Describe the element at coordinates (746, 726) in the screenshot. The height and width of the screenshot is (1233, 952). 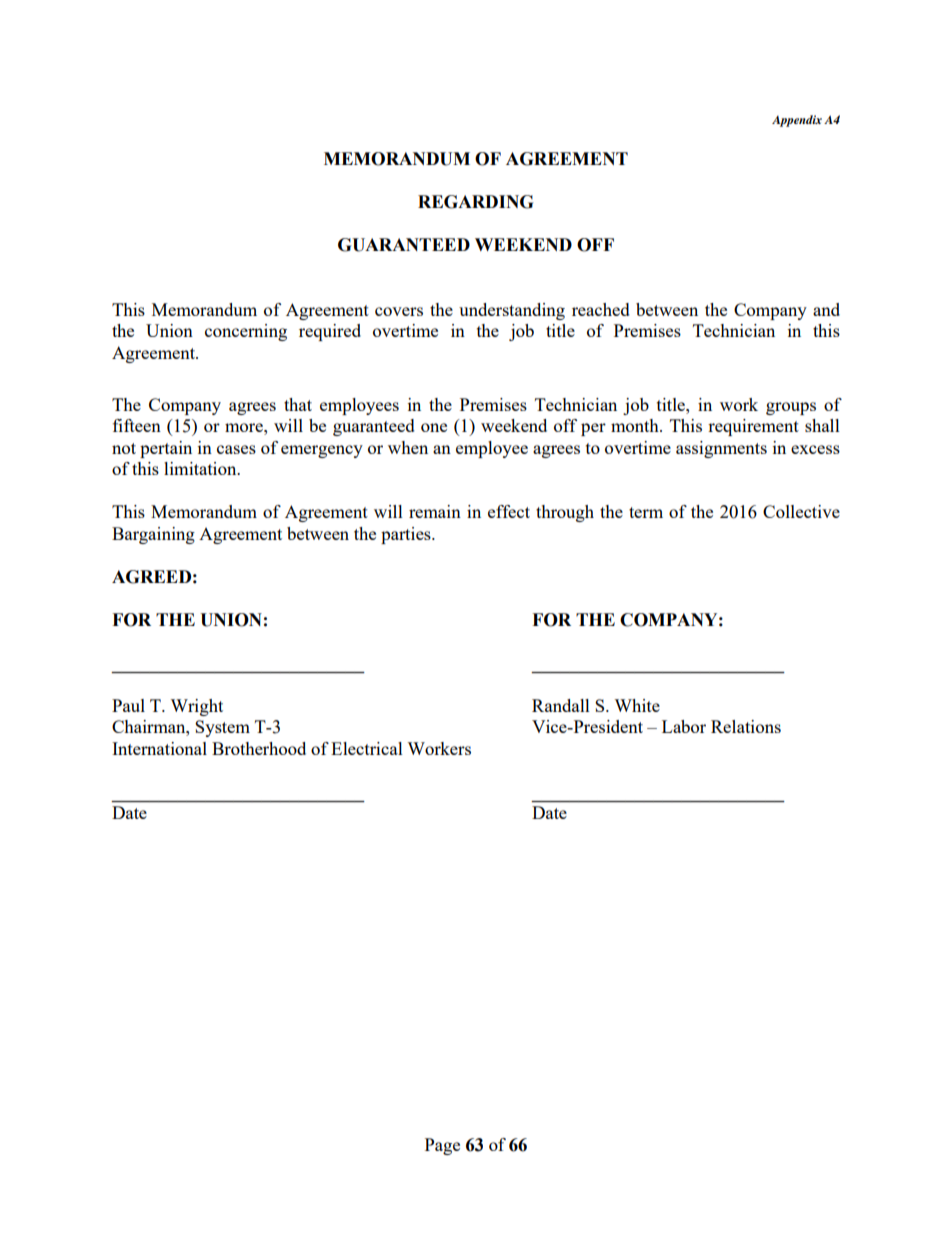
I see `Relations` at that location.
